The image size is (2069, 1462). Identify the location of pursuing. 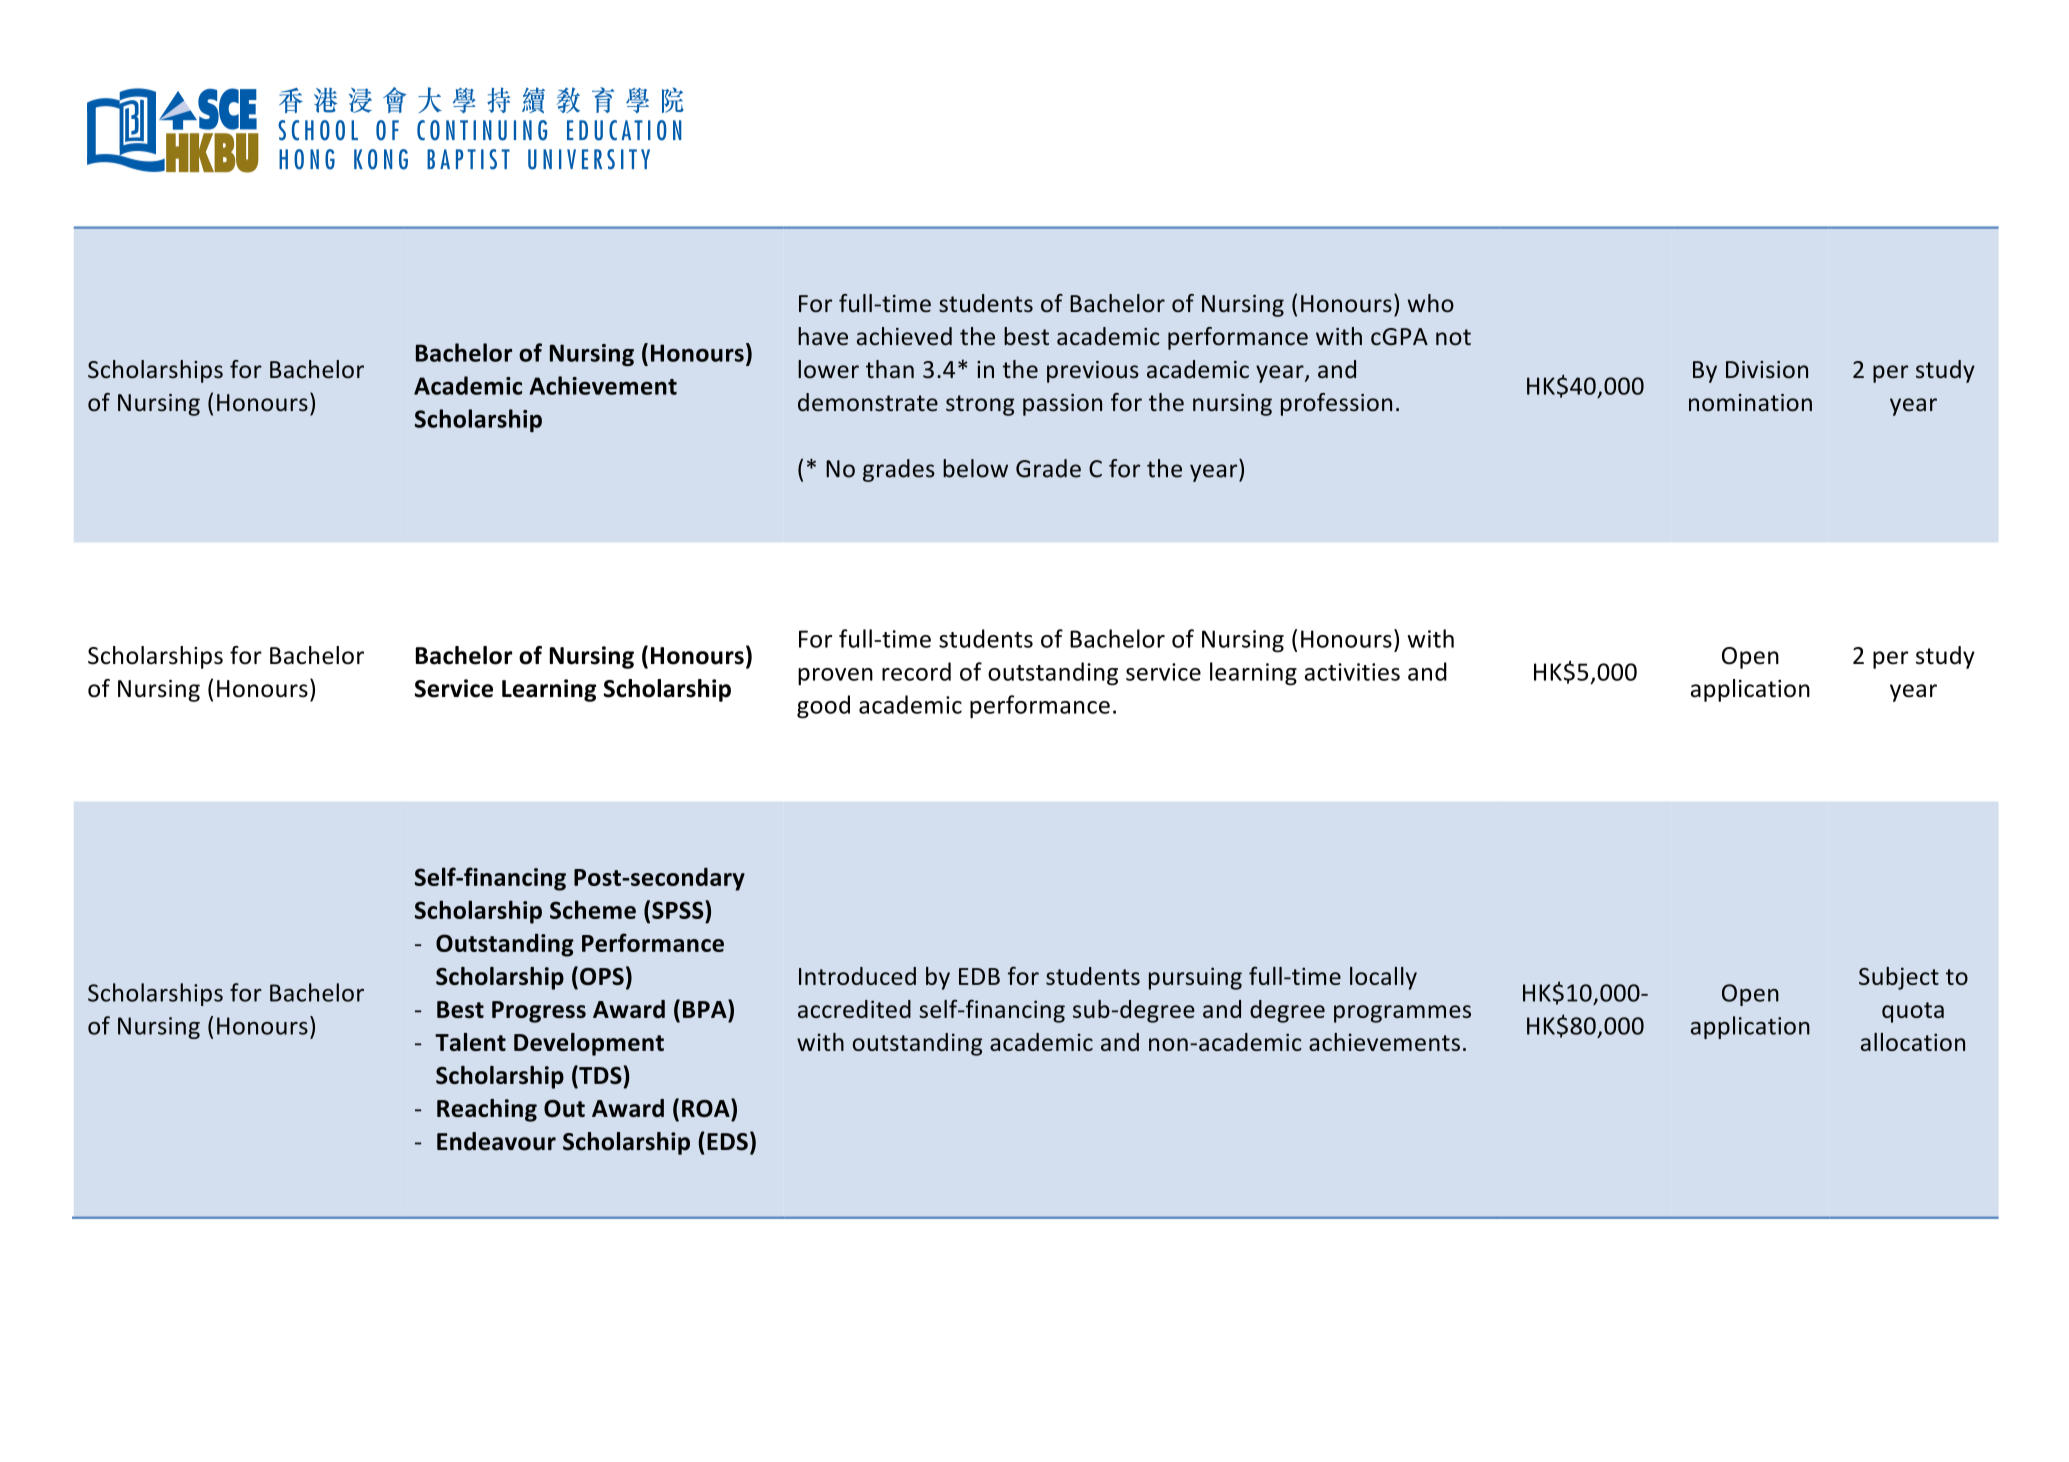
(1195, 978).
